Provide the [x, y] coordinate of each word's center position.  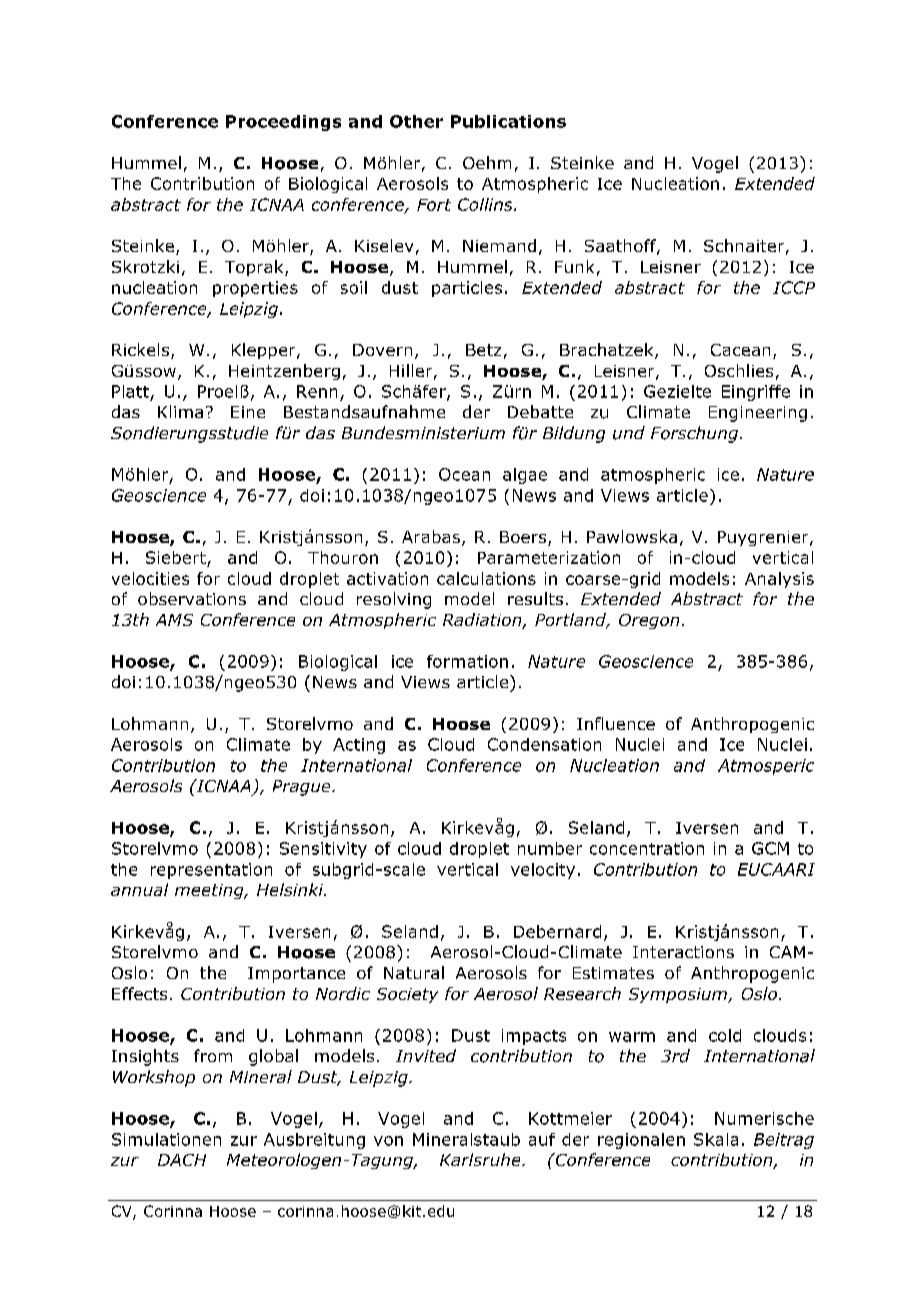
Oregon [649, 621]
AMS [174, 620]
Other [416, 121]
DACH [182, 1160]
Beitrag [784, 1141]
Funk [574, 266]
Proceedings [283, 123]
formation [467, 661]
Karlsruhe [481, 1159]
